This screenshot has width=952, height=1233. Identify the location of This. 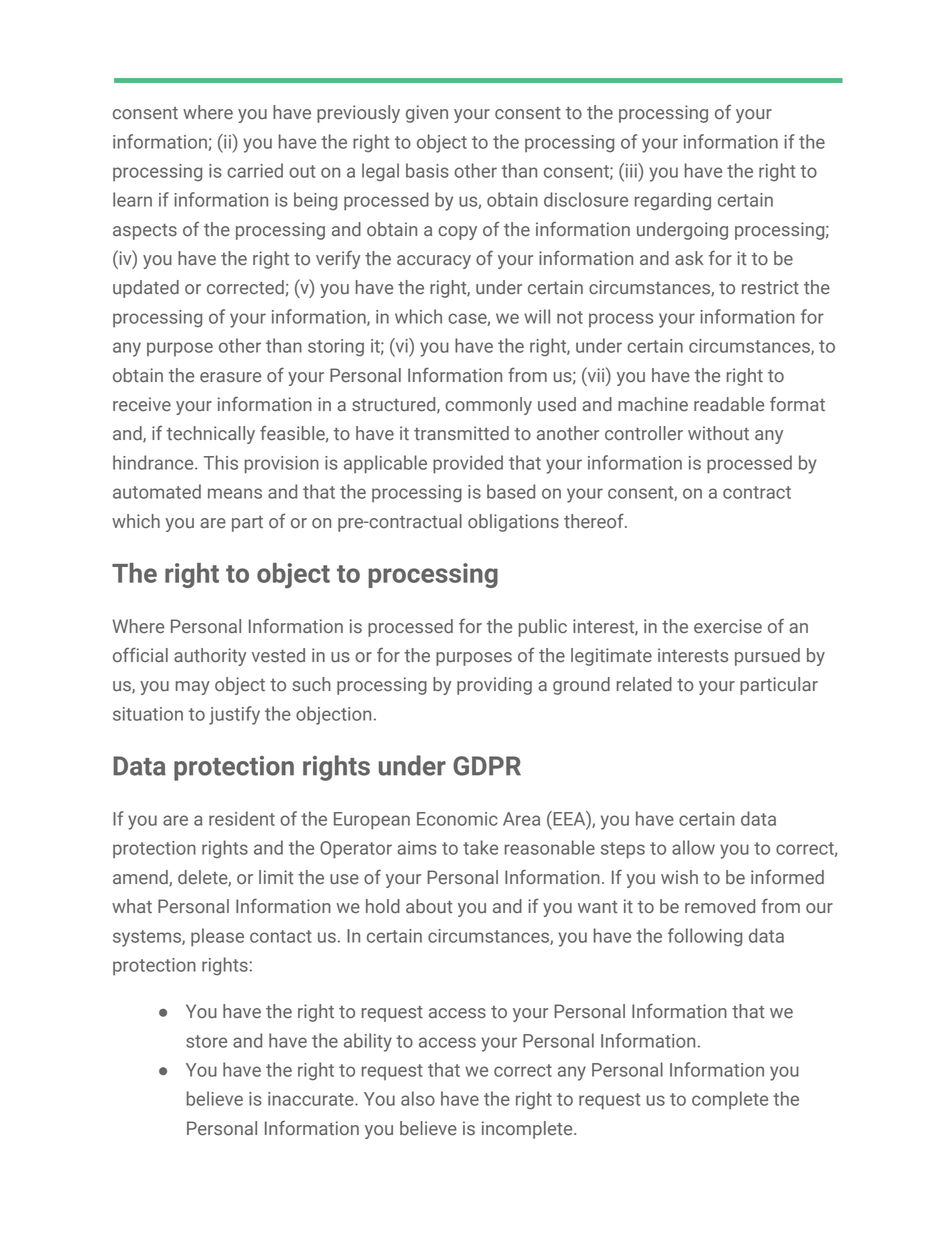
(221, 462).
